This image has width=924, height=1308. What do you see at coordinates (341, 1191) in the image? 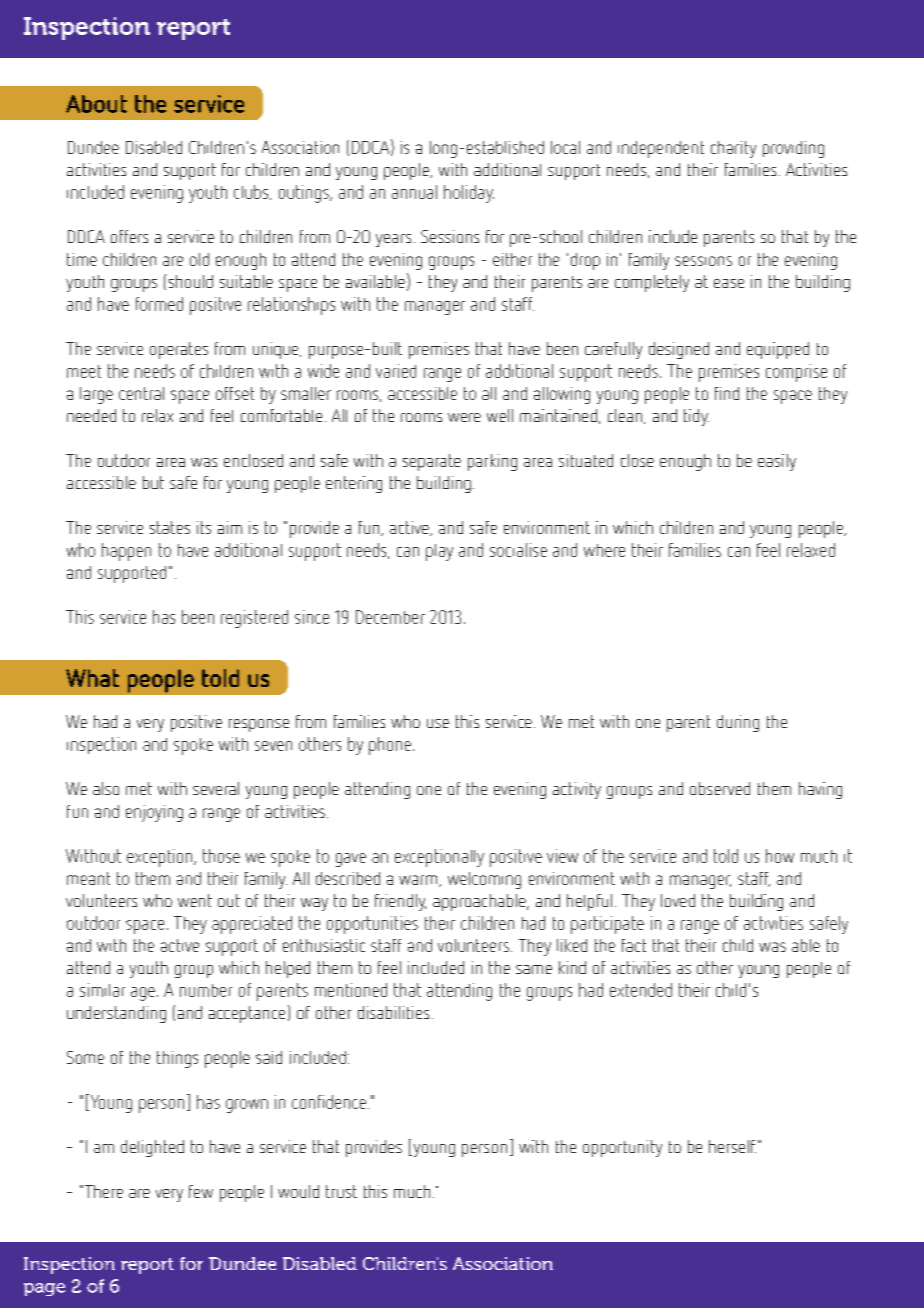
I see `trust` at bounding box center [341, 1191].
